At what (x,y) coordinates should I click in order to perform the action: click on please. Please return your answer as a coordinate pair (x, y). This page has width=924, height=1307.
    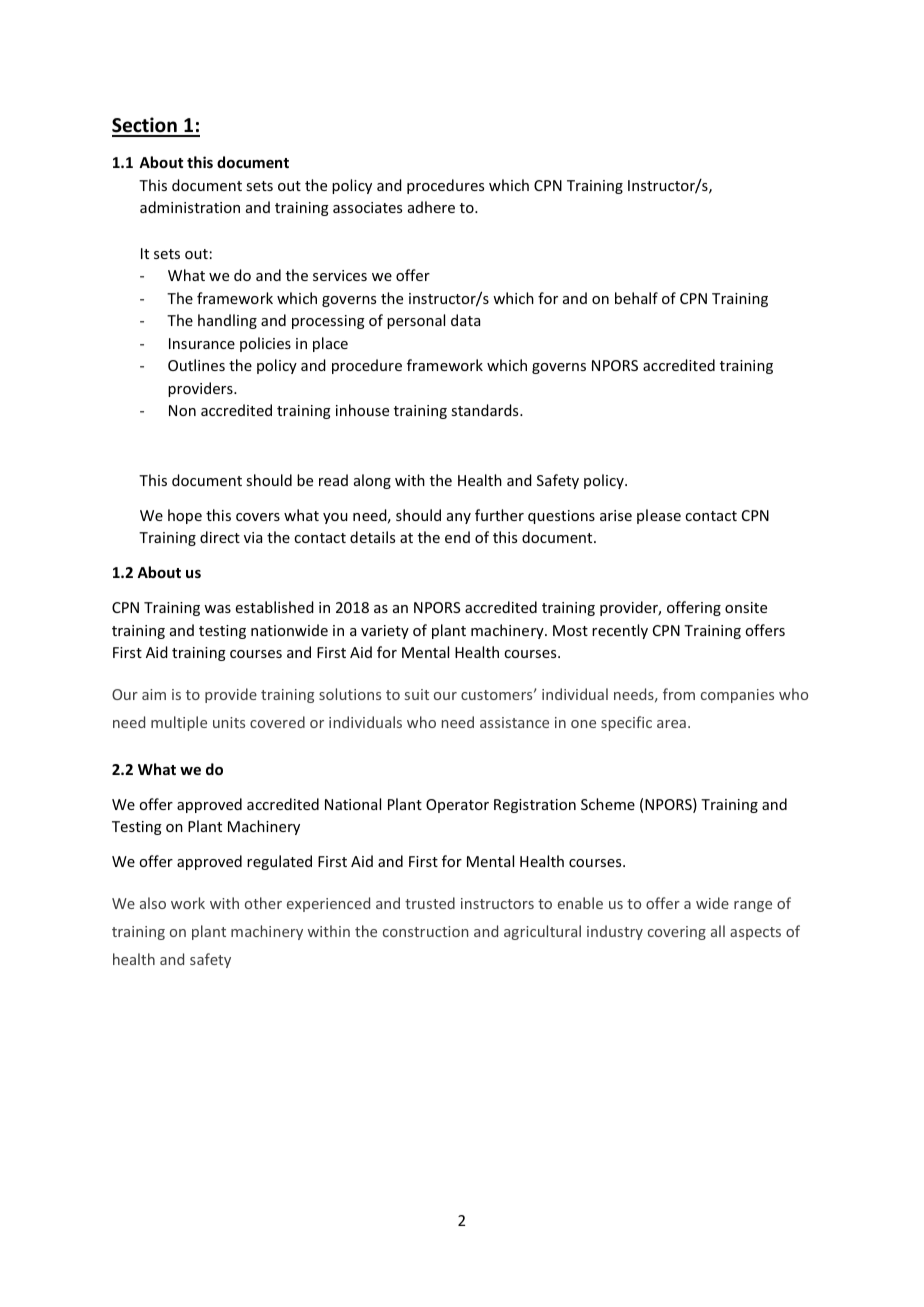
    Looking at the image, I should click on (659, 516).
